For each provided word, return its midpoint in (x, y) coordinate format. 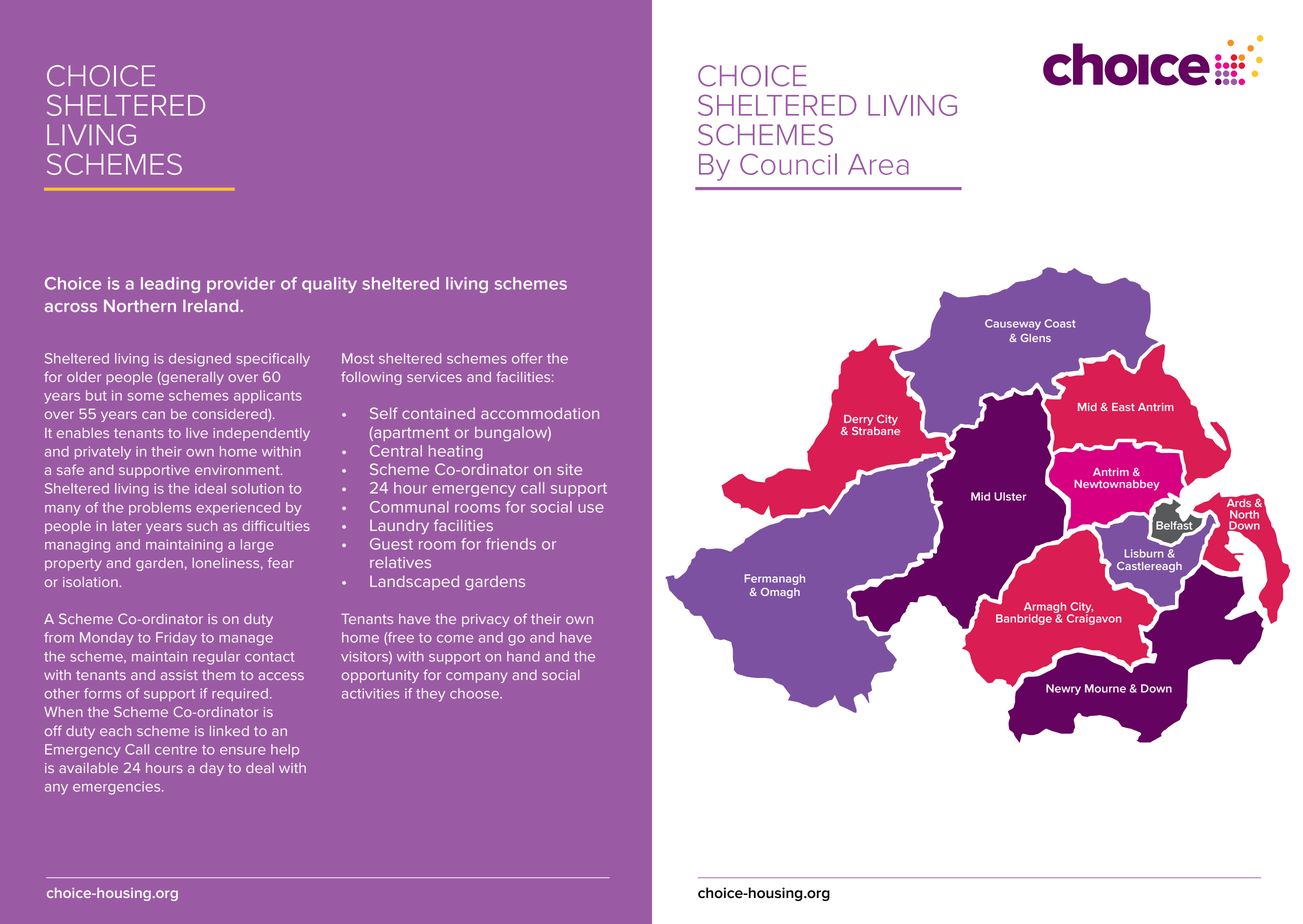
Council (788, 164)
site (569, 469)
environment (238, 470)
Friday (176, 639)
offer (527, 358)
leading (170, 285)
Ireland (212, 305)
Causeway (1013, 324)
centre (176, 750)
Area (878, 164)
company (477, 677)
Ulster (1010, 496)
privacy (485, 620)
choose (475, 693)
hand (523, 656)
